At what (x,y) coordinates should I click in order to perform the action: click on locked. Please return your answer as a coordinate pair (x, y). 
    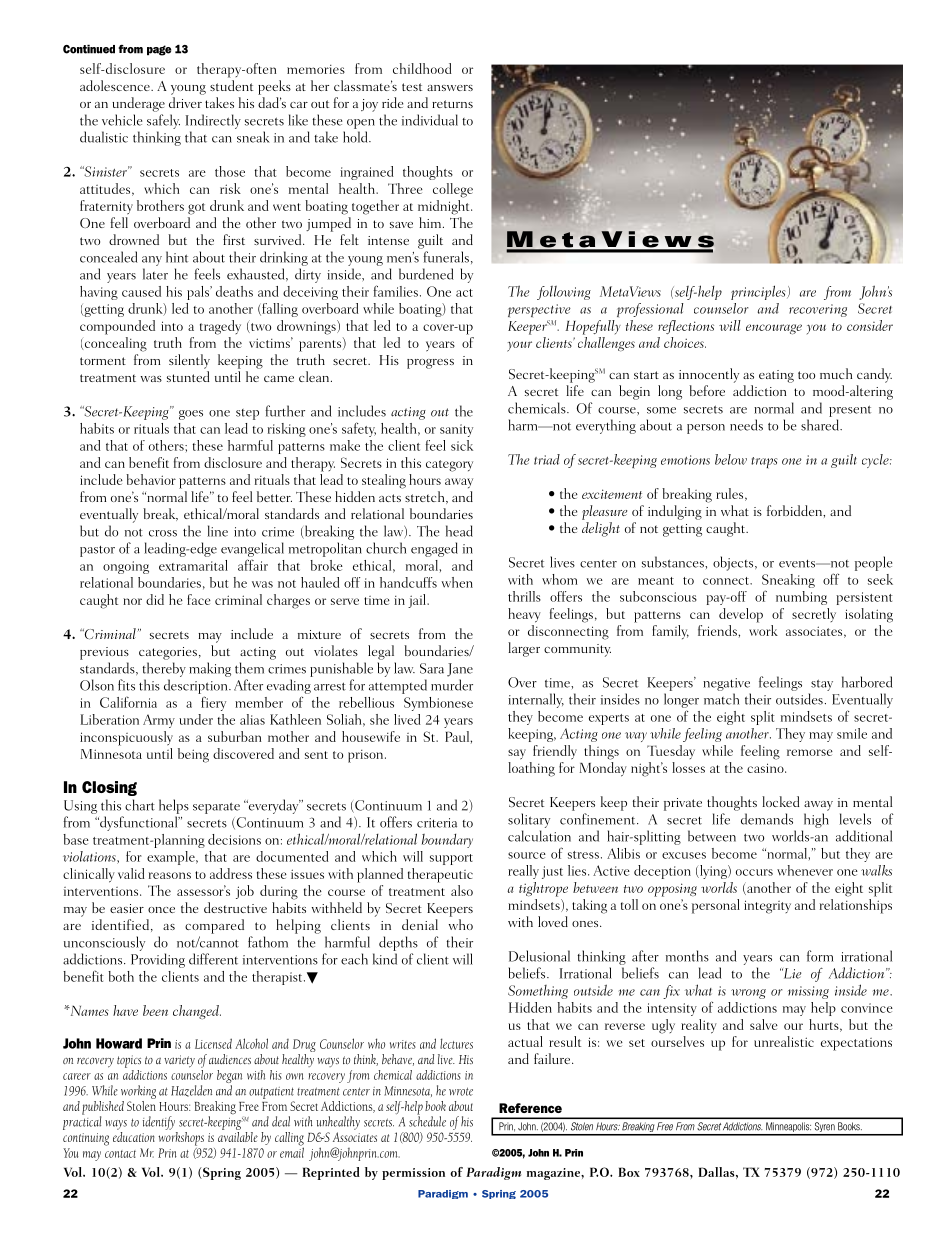
    Looking at the image, I should click on (780, 801).
